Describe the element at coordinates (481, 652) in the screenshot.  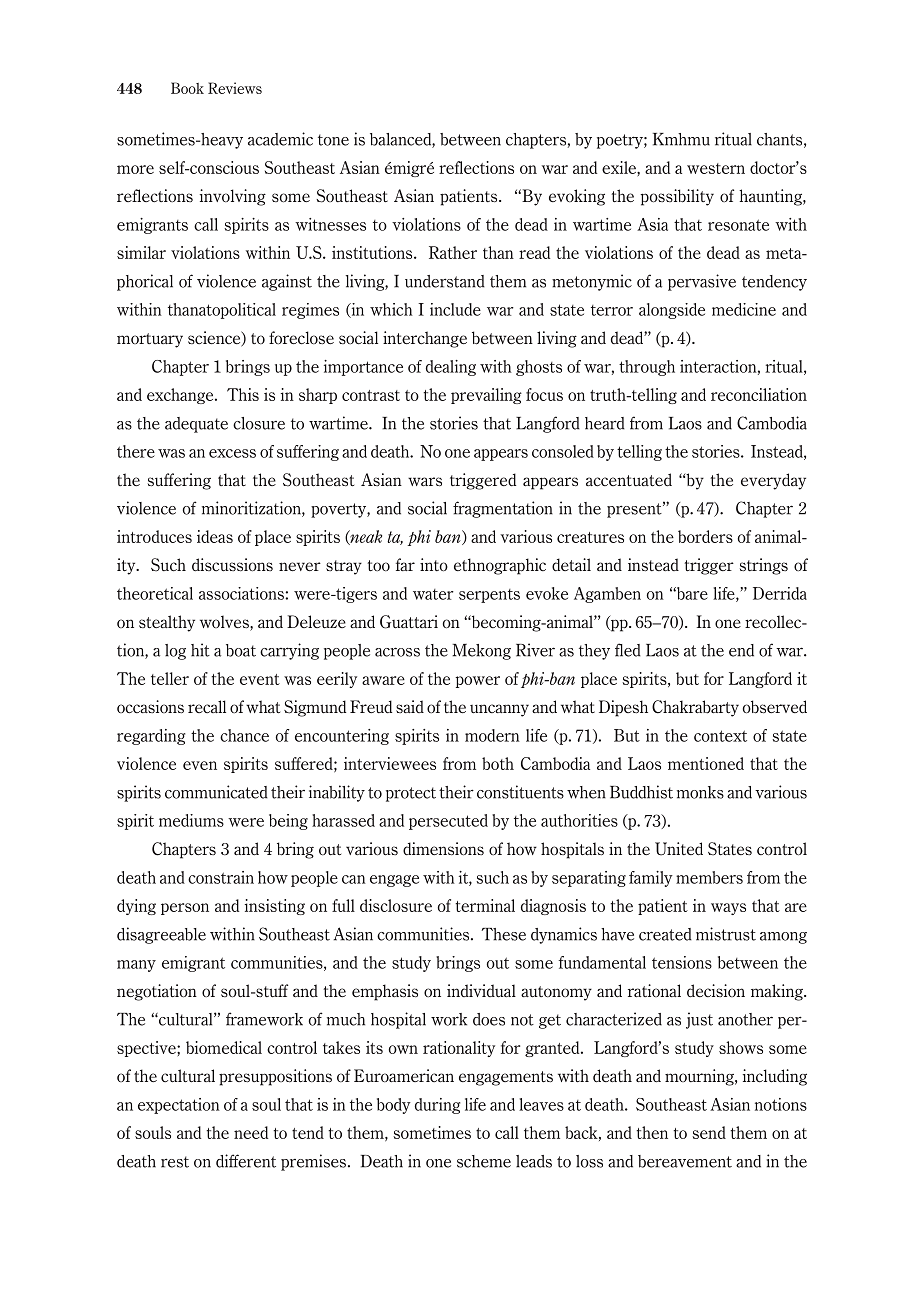
I see `Mekong` at that location.
